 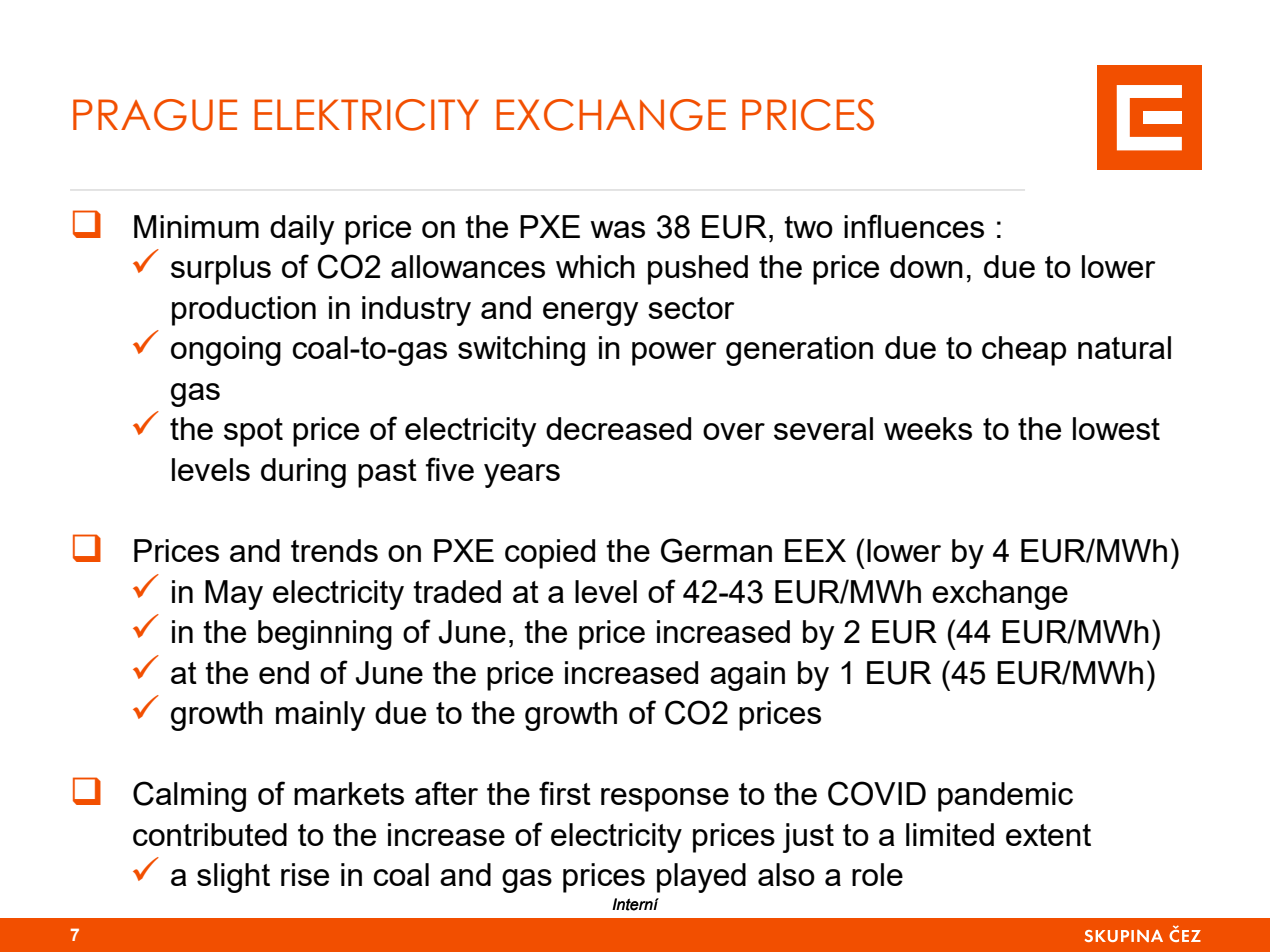 What do you see at coordinates (914, 226) in the screenshot?
I see `influences` at bounding box center [914, 226].
